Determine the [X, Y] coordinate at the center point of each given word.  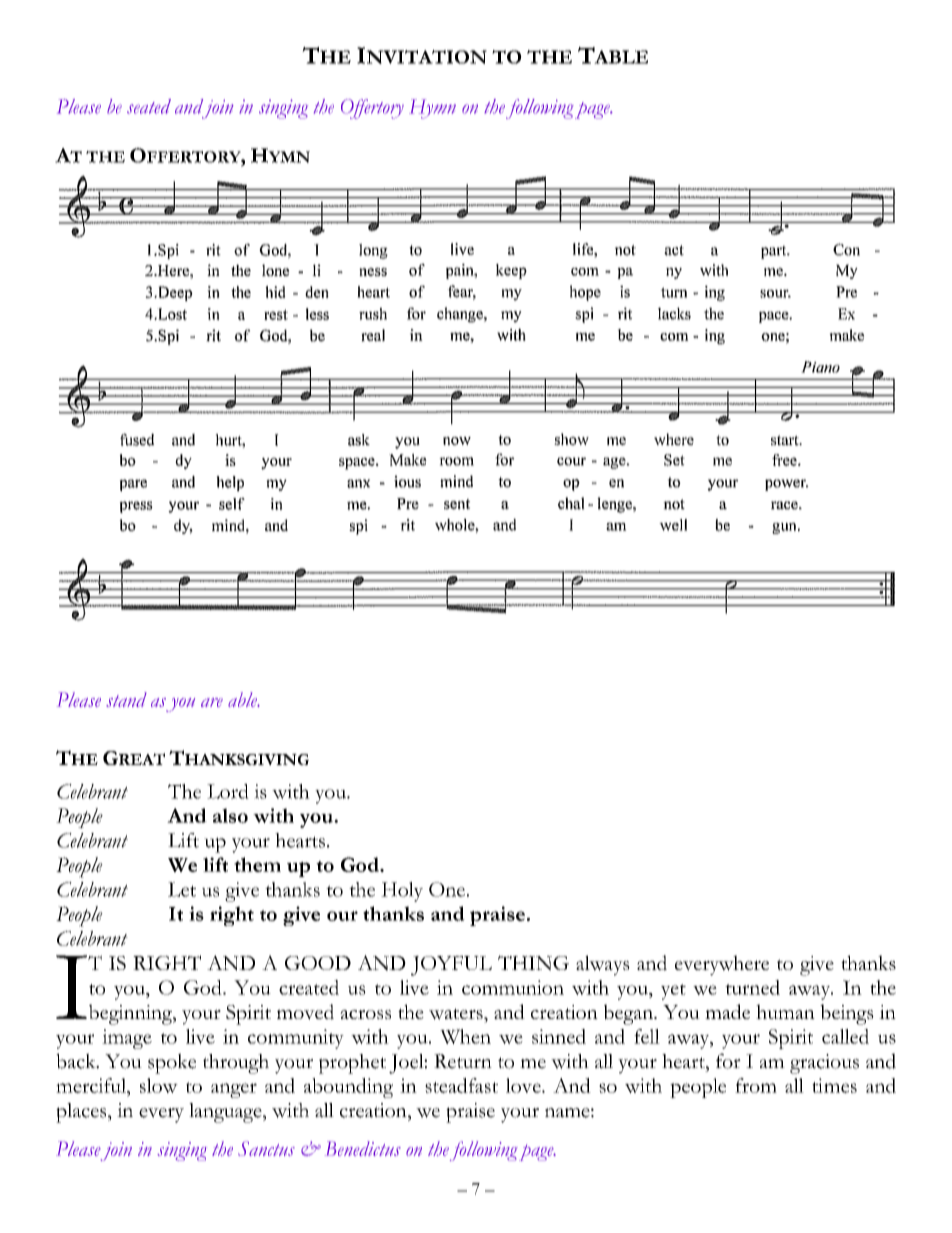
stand [126, 699]
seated [149, 106]
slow [159, 1085]
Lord [228, 791]
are [212, 702]
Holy [402, 892]
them [257, 864]
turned [752, 987]
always [603, 965]
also [230, 815]
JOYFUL [451, 966]
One [447, 889]
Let [182, 889]
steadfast [461, 1085]
